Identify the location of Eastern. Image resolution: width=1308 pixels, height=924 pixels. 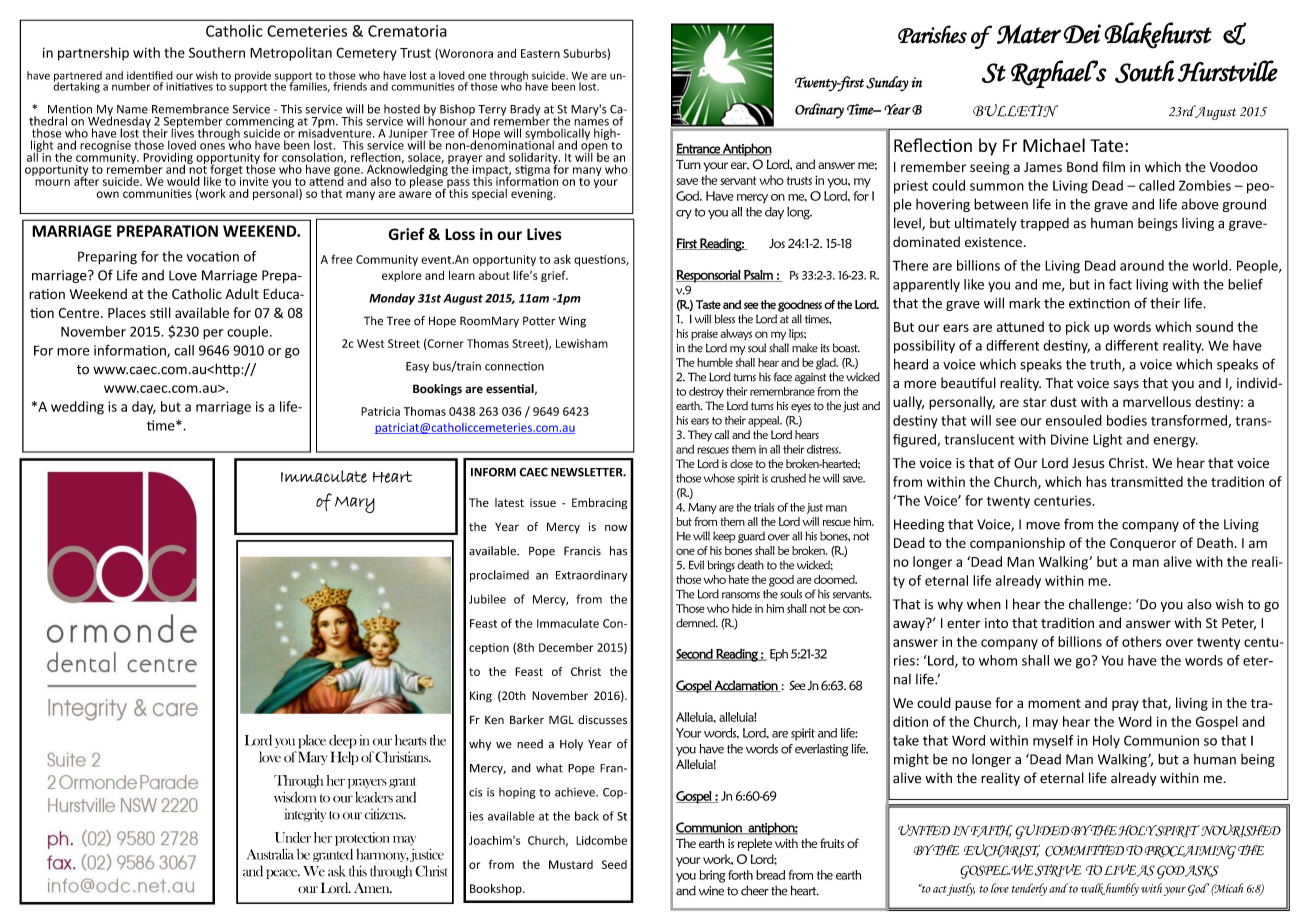
(540, 53).
